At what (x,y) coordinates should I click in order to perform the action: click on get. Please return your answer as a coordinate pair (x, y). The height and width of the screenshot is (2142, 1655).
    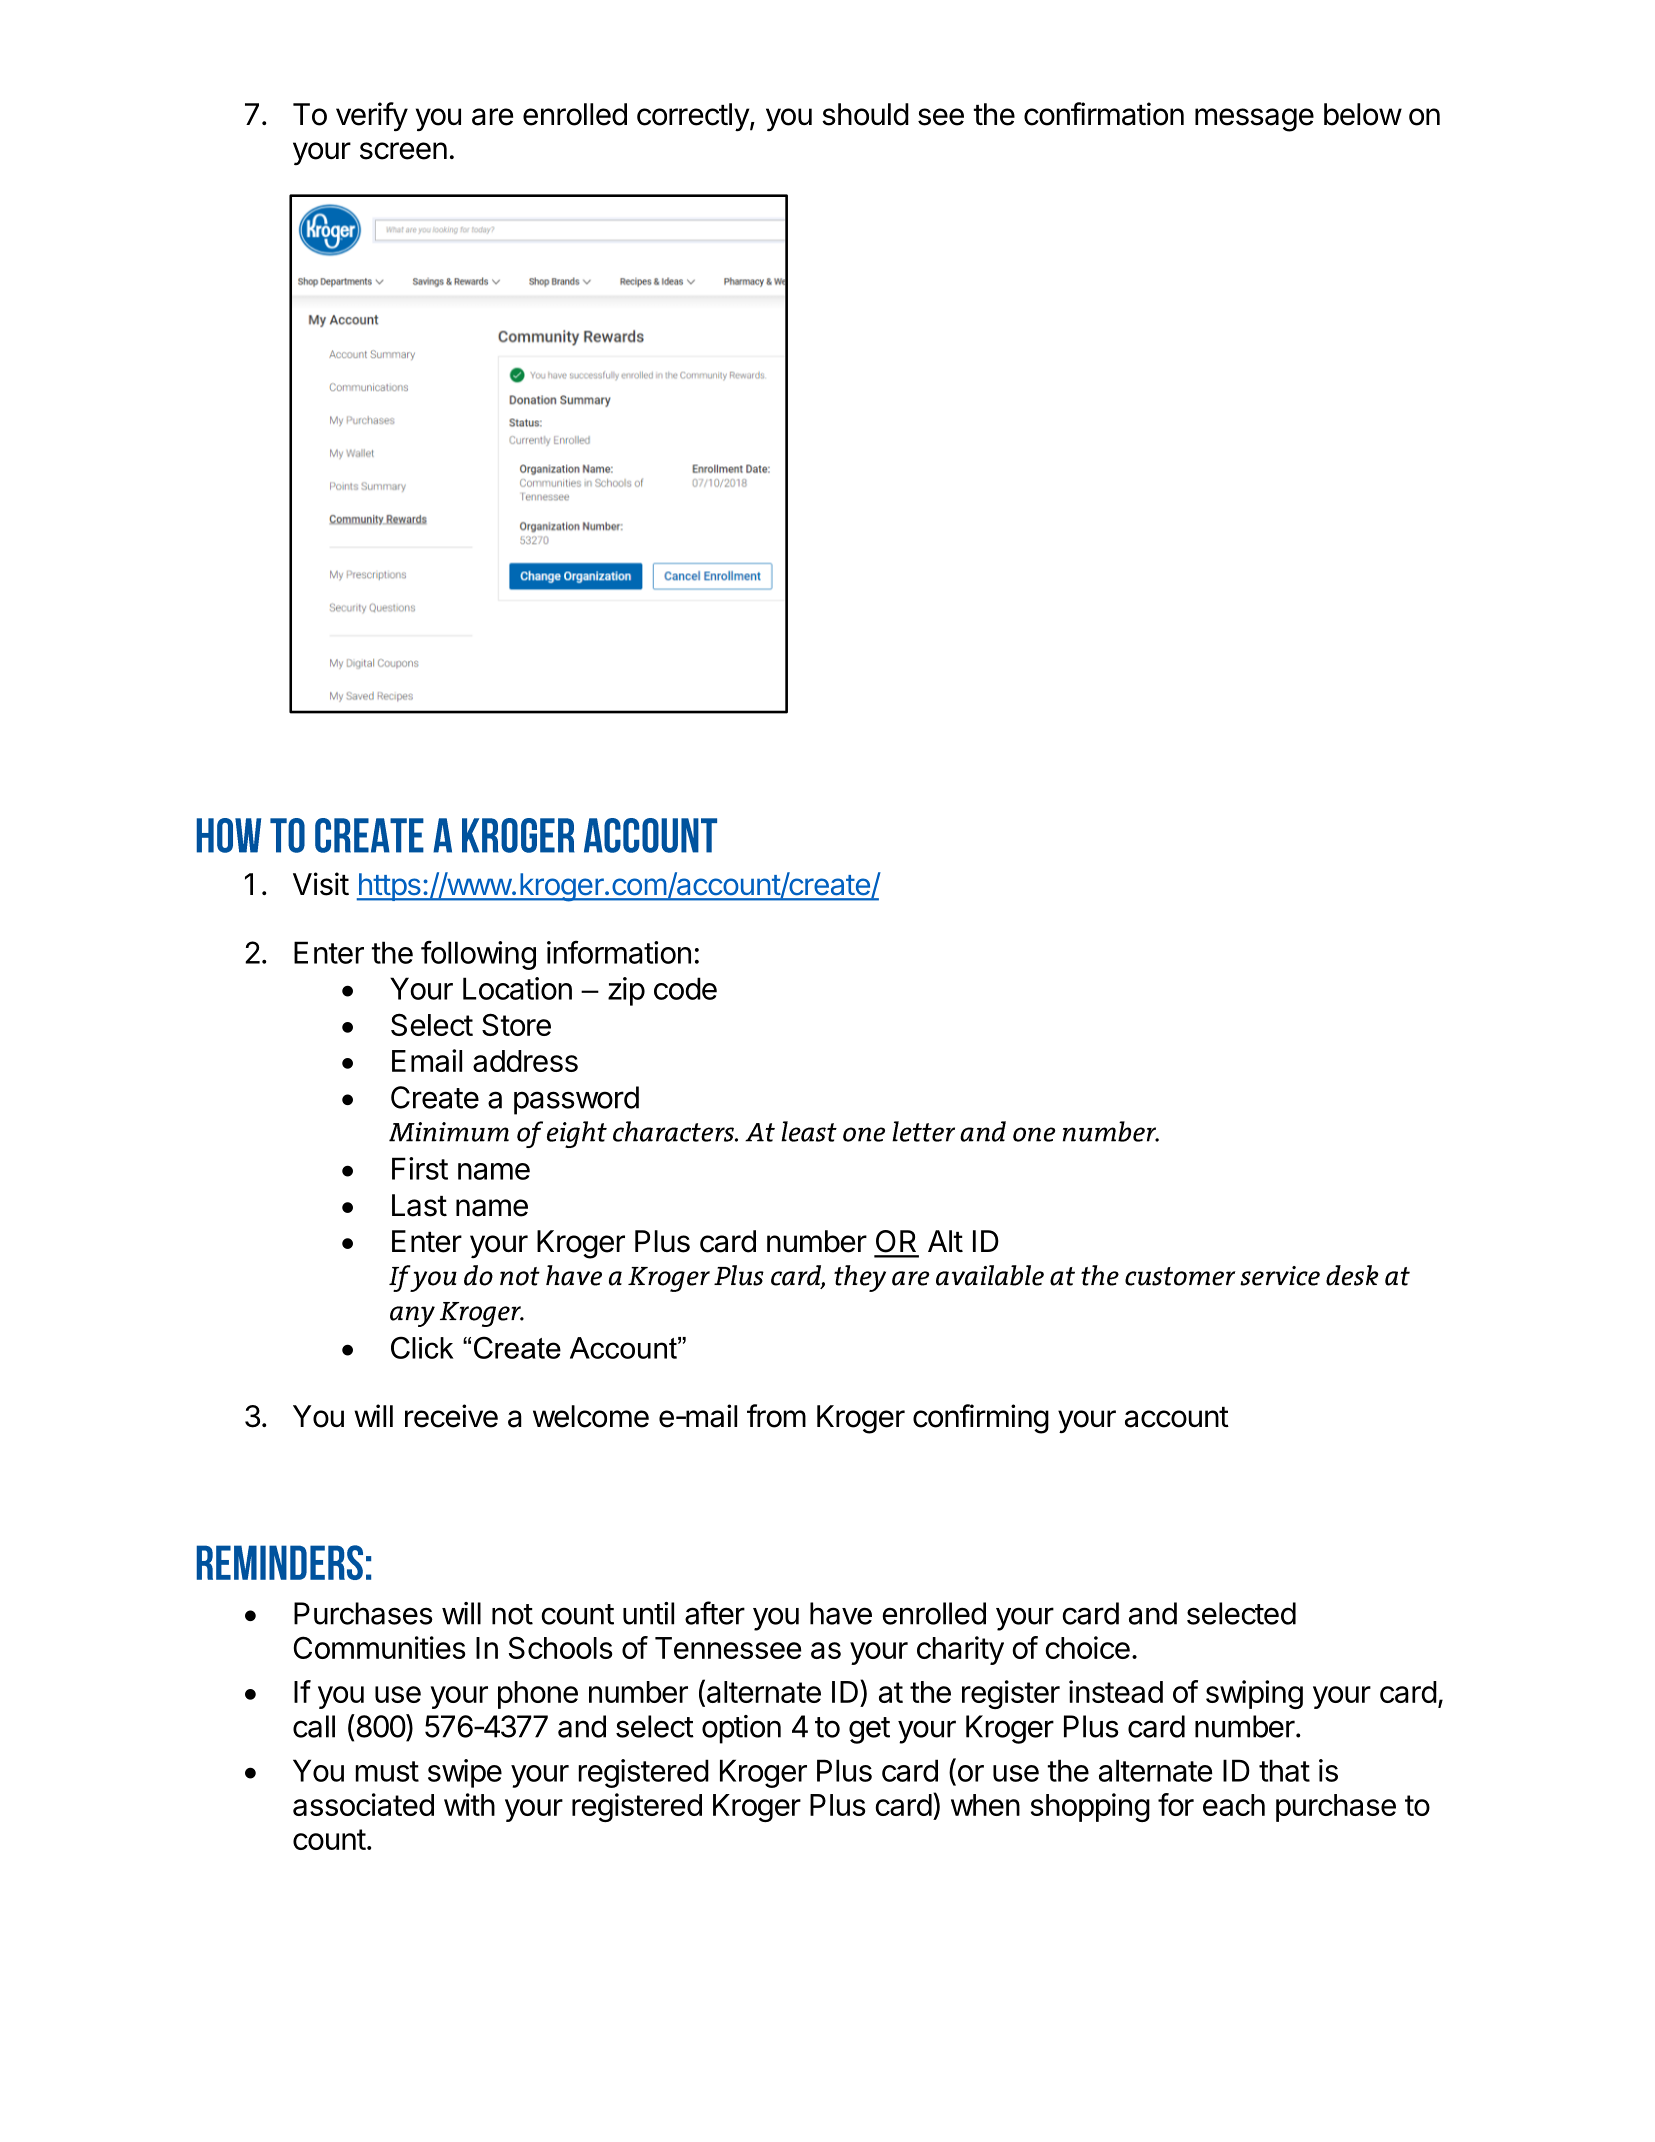
    Looking at the image, I should click on (869, 1730).
